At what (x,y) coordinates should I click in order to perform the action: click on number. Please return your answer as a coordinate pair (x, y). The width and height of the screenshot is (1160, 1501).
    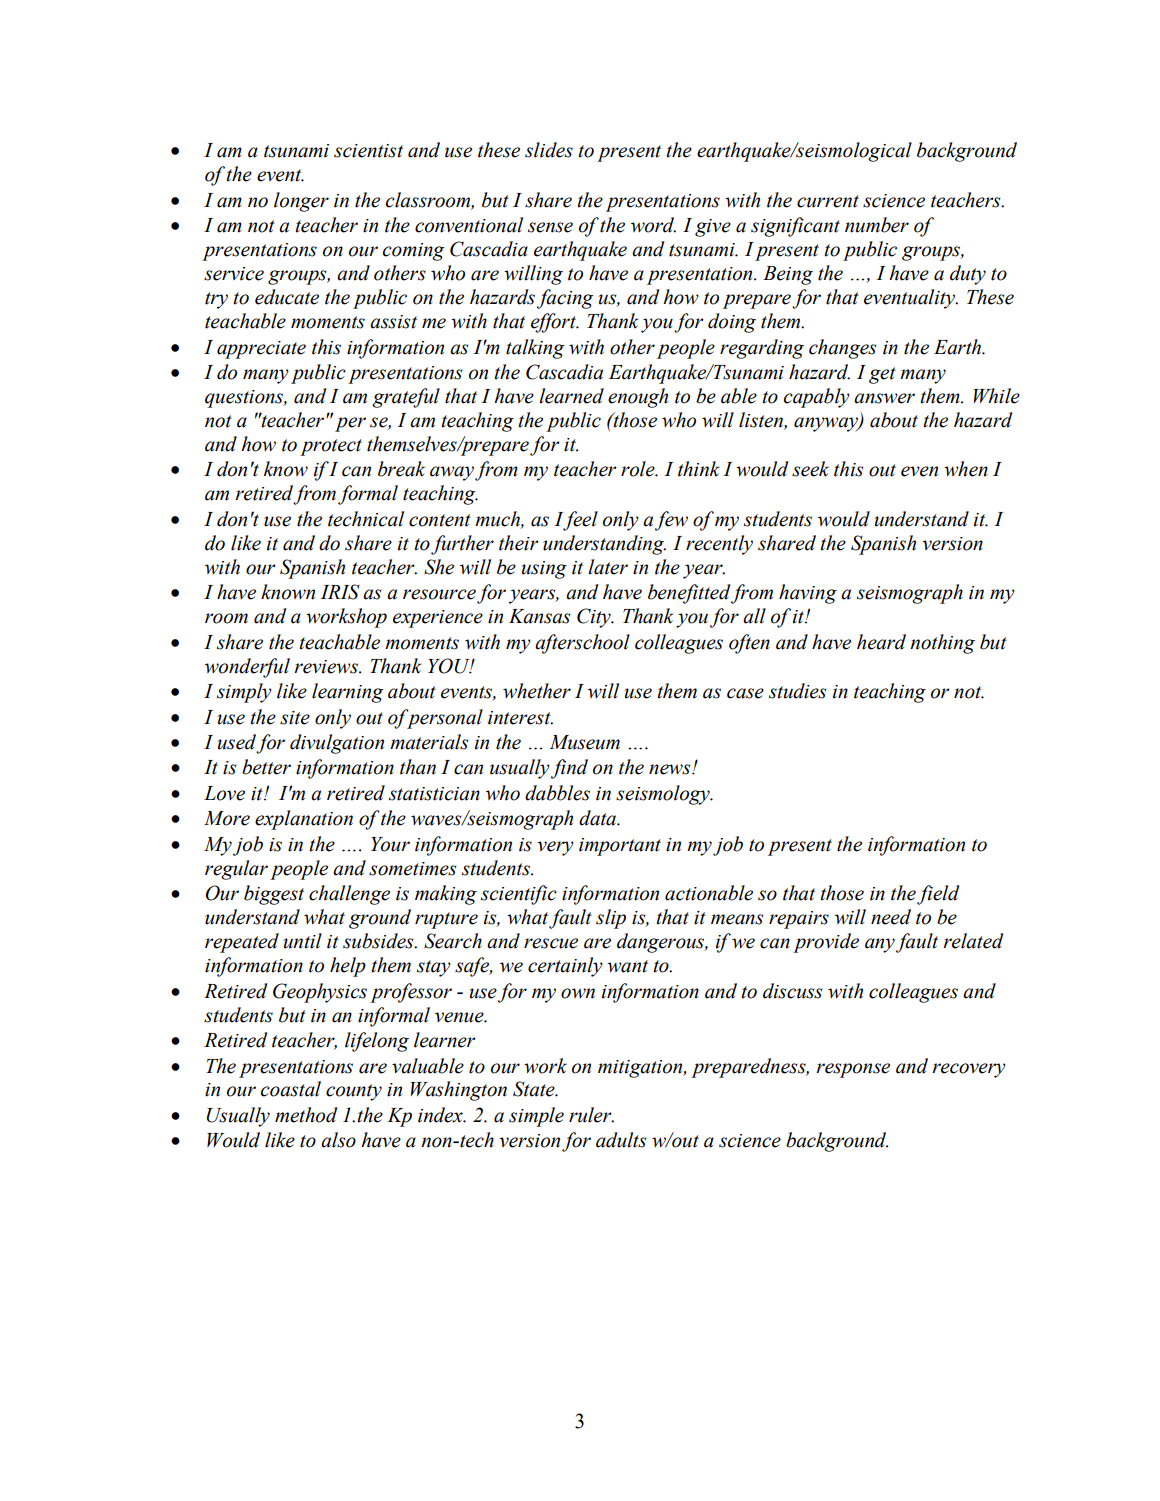
    Looking at the image, I should click on (877, 225).
